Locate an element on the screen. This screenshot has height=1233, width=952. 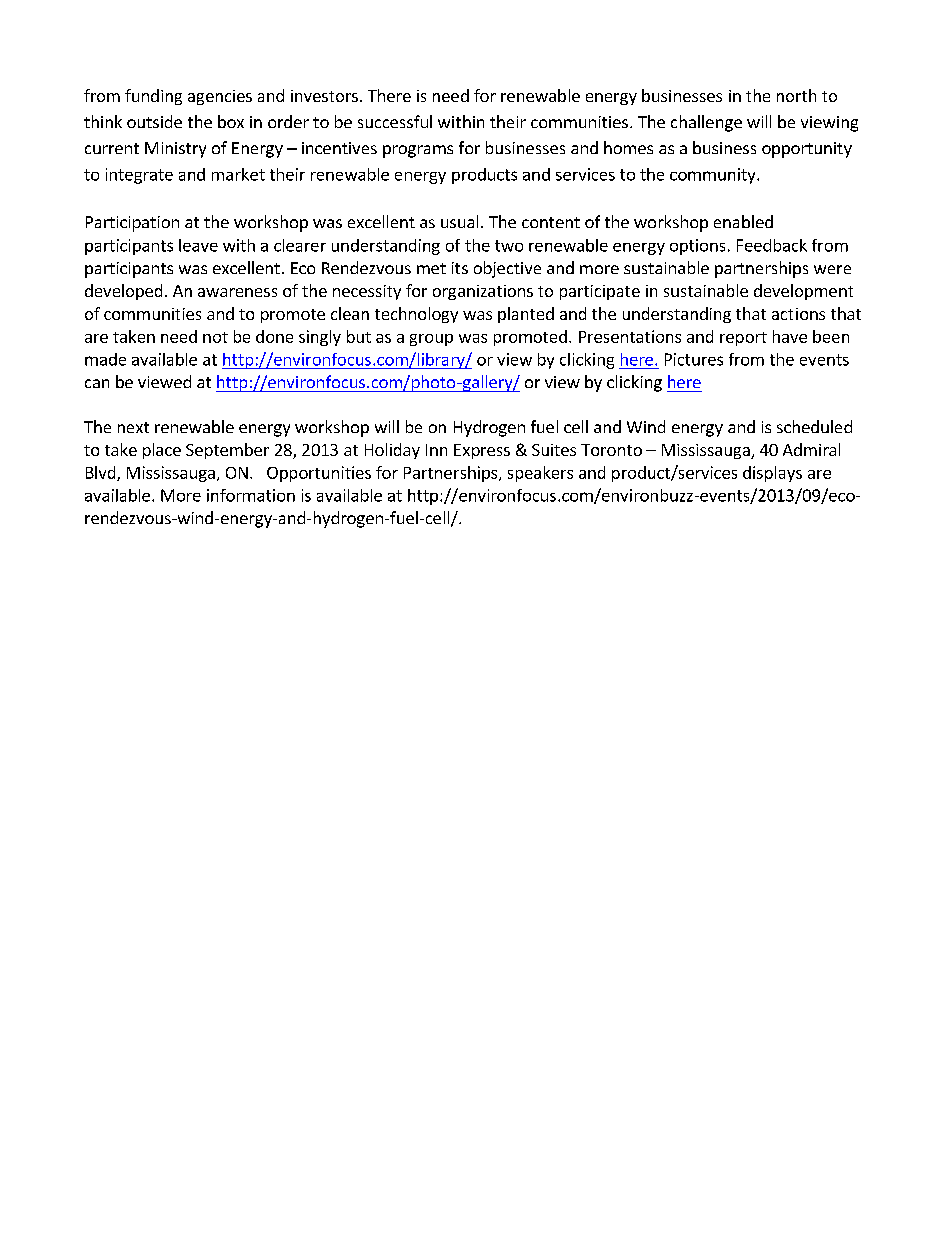
information is located at coordinates (251, 495).
